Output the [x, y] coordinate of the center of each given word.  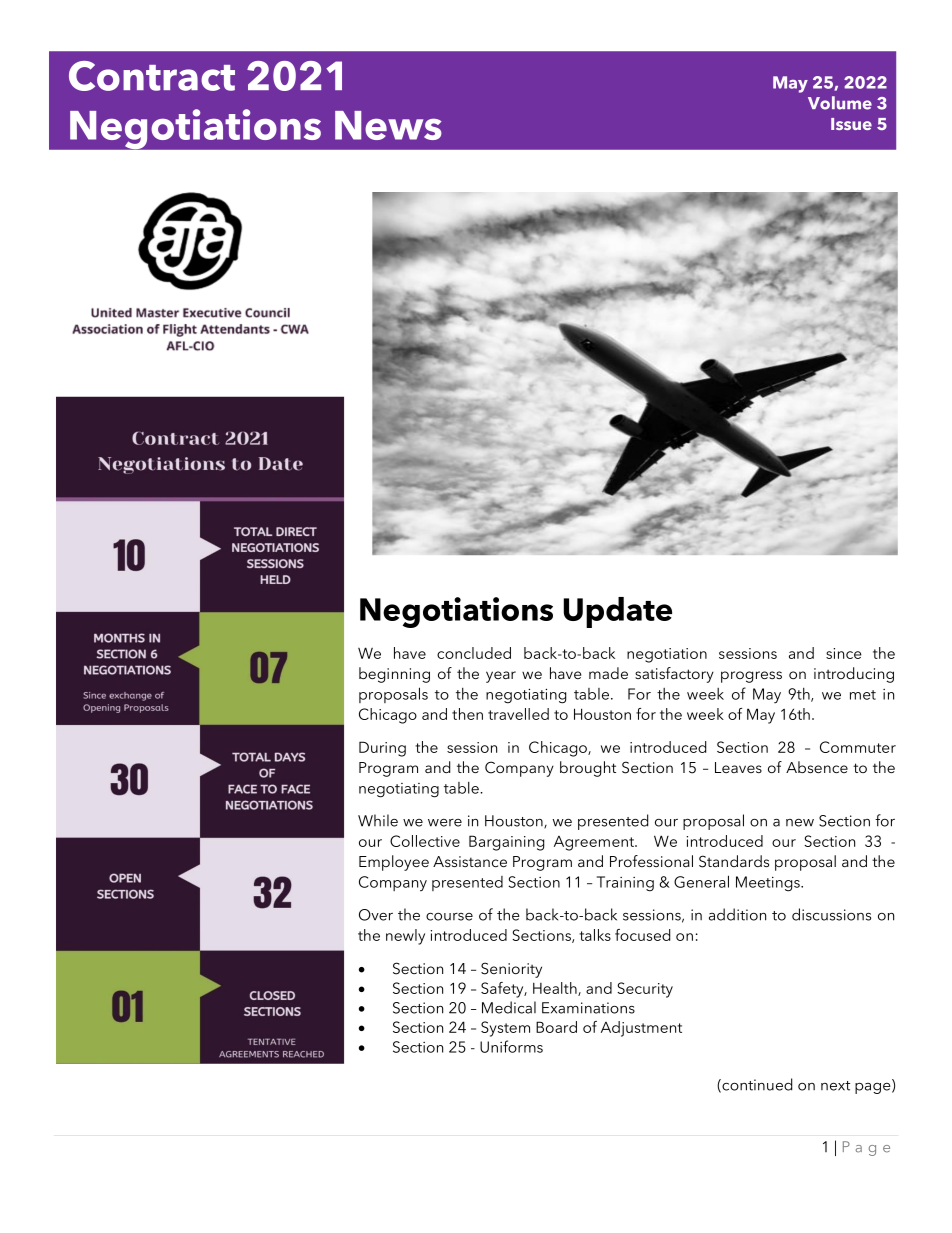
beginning [394, 675]
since [844, 653]
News [388, 125]
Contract [152, 76]
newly [405, 937]
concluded [474, 653]
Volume [840, 103]
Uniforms [511, 1046]
